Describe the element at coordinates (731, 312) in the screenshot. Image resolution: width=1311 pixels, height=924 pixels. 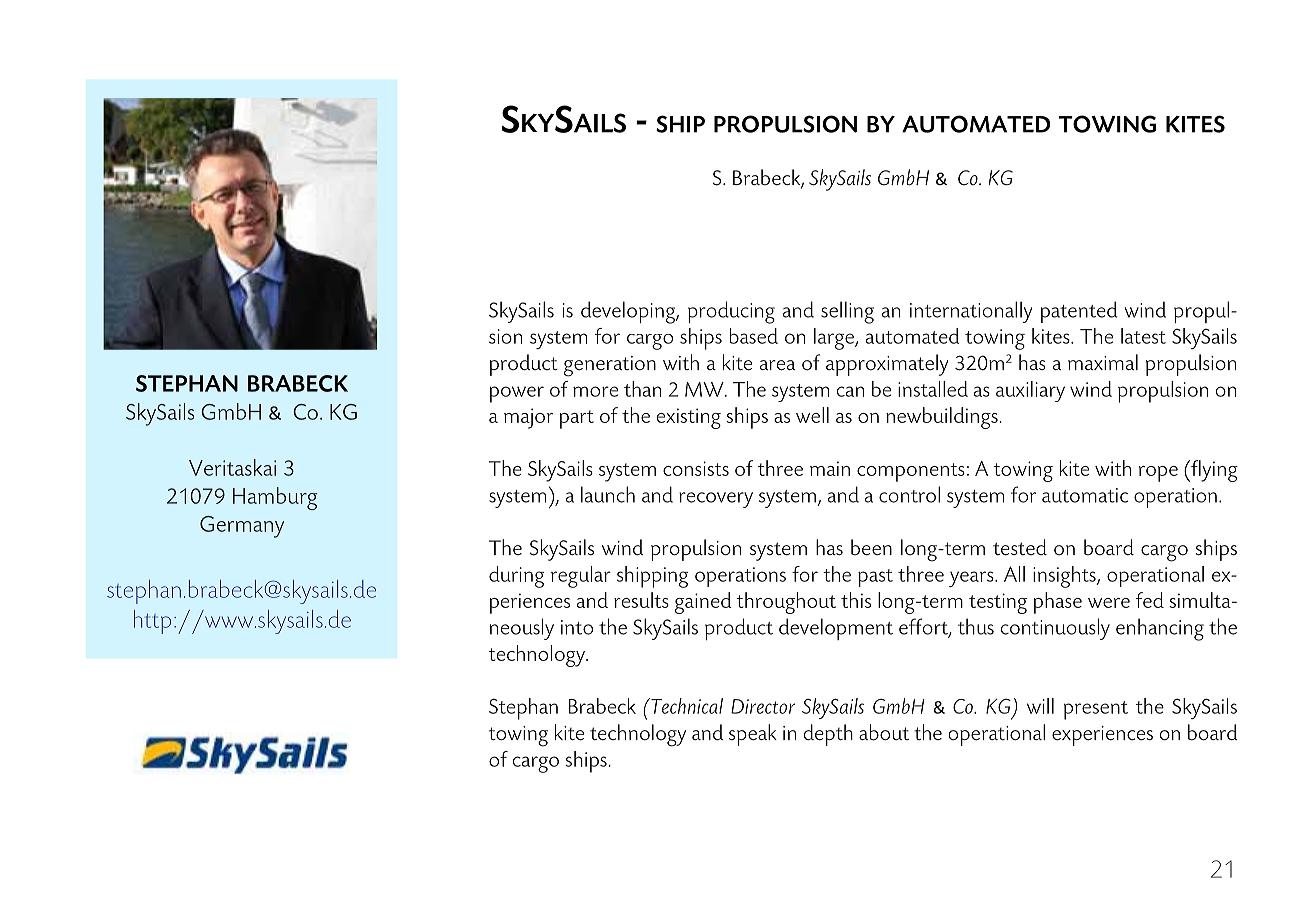
I see `producing` at that location.
